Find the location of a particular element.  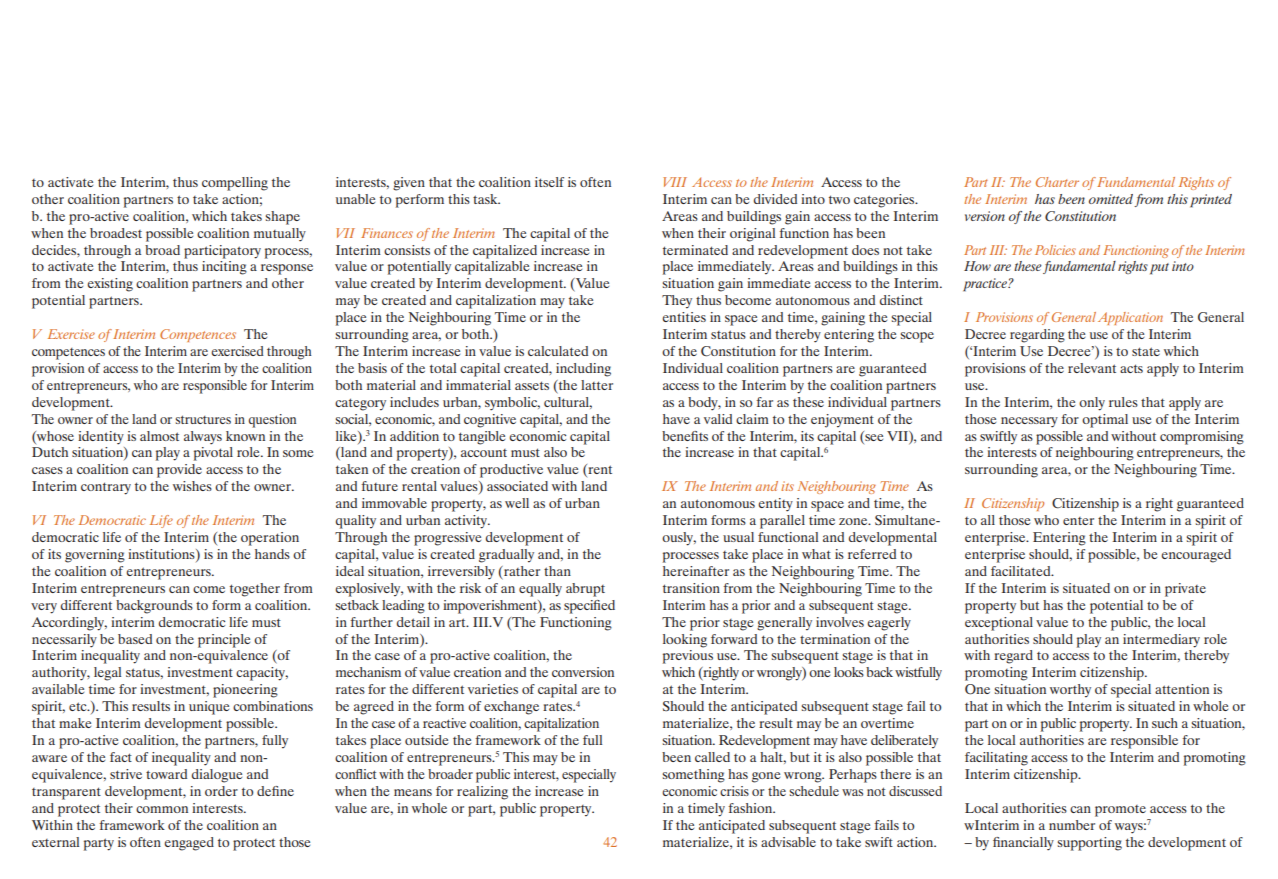

pivotal is located at coordinates (213, 454).
